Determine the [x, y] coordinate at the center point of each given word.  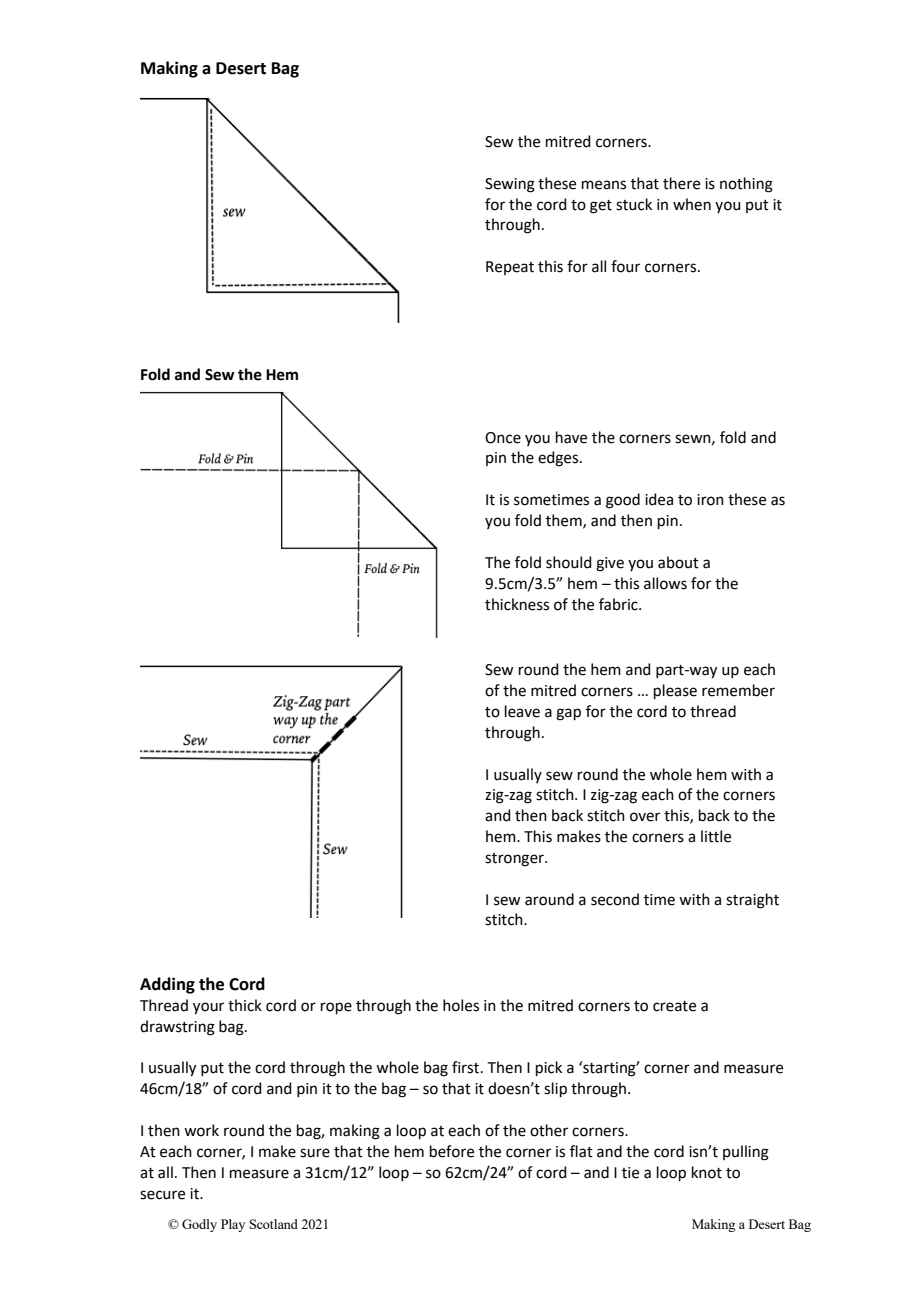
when [692, 204]
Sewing [510, 185]
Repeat [510, 268]
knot [707, 1172]
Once [503, 438]
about [678, 562]
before [452, 1151]
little [716, 836]
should [569, 562]
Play [233, 1225]
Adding [167, 985]
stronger [515, 860]
